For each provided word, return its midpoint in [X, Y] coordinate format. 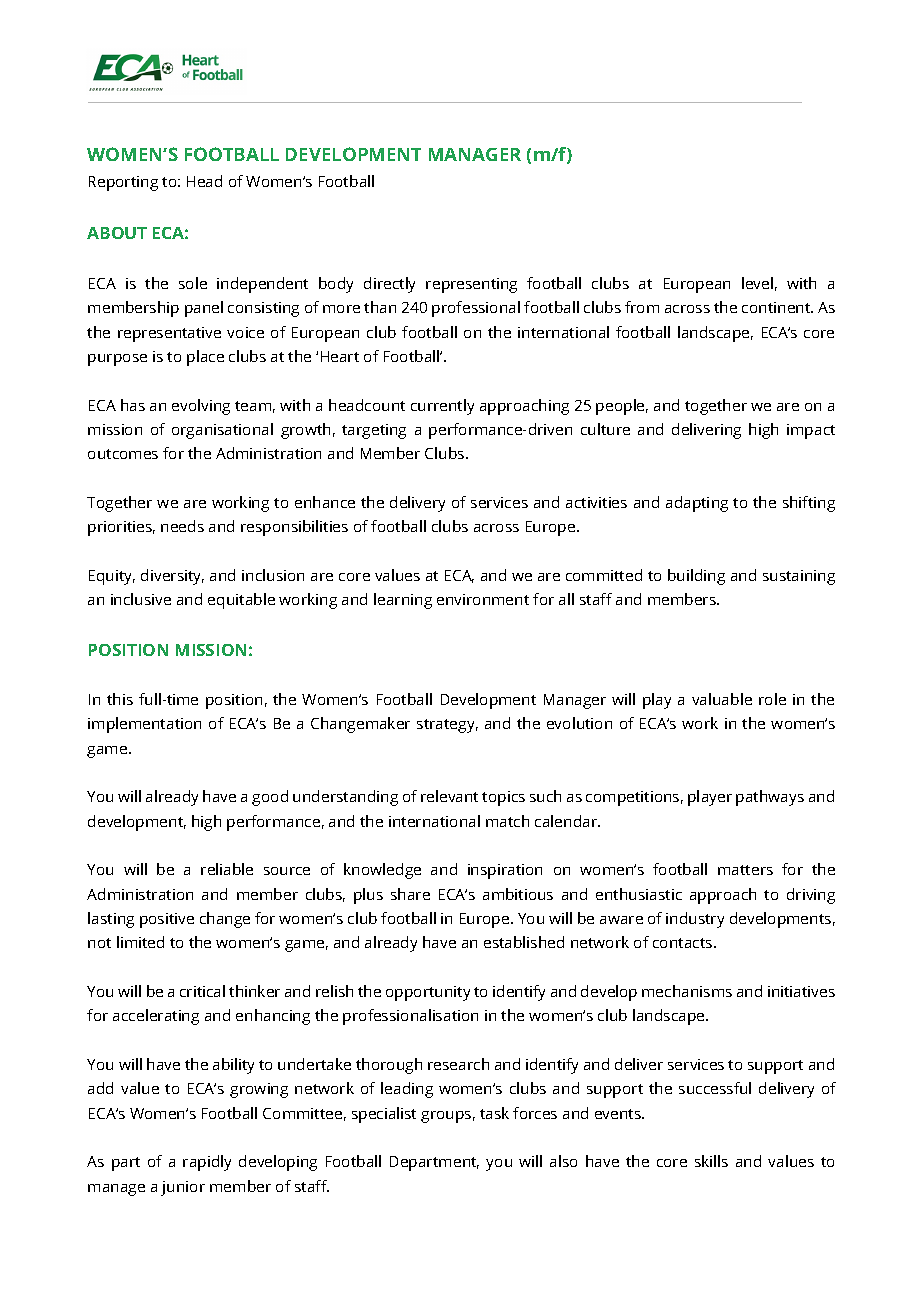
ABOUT [117, 233]
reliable [227, 869]
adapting [697, 504]
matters [745, 870]
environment [483, 599]
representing [471, 285]
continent [777, 307]
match [507, 821]
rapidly [207, 1163]
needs [182, 526]
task [494, 1113]
